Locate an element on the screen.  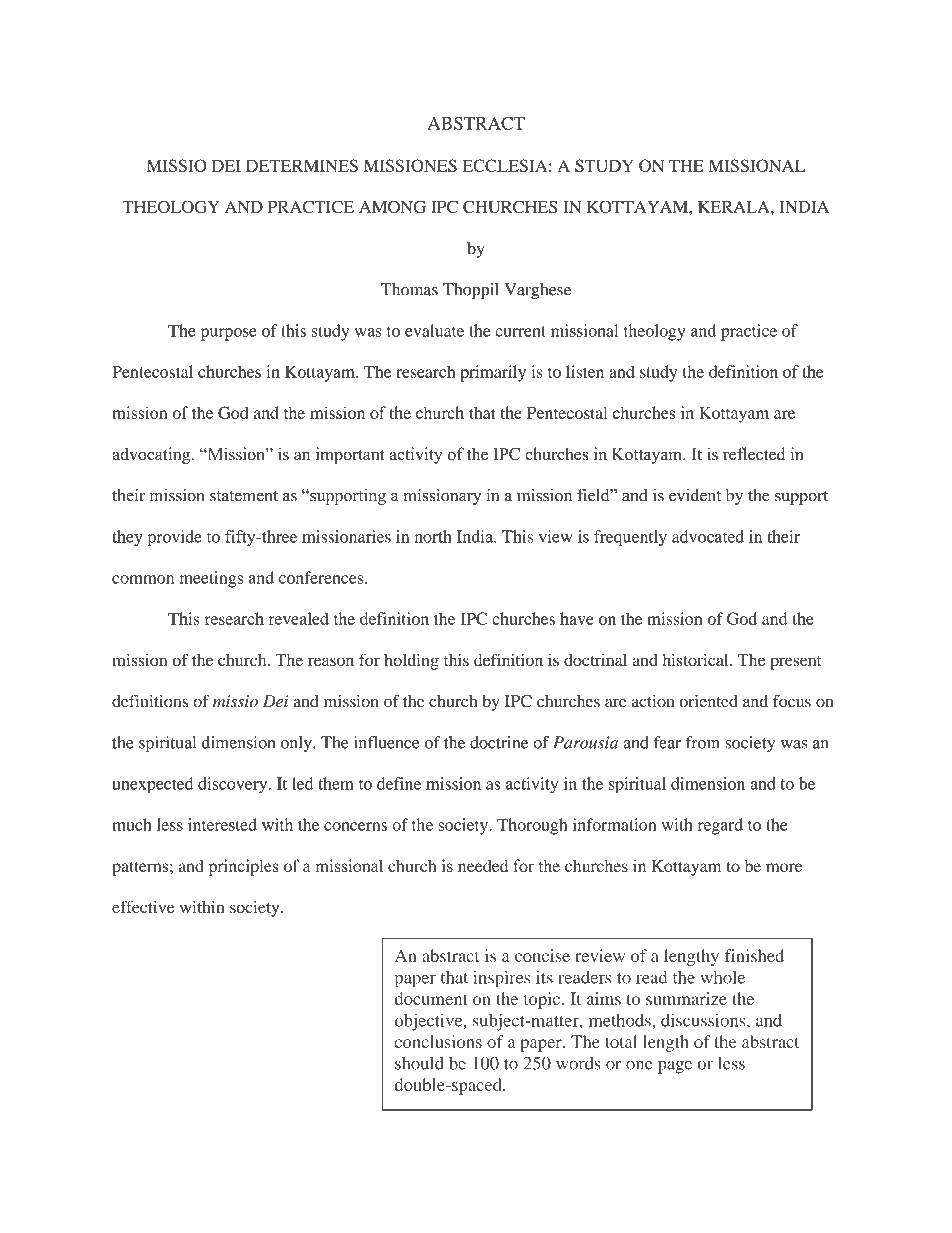
doctrine is located at coordinates (499, 742).
